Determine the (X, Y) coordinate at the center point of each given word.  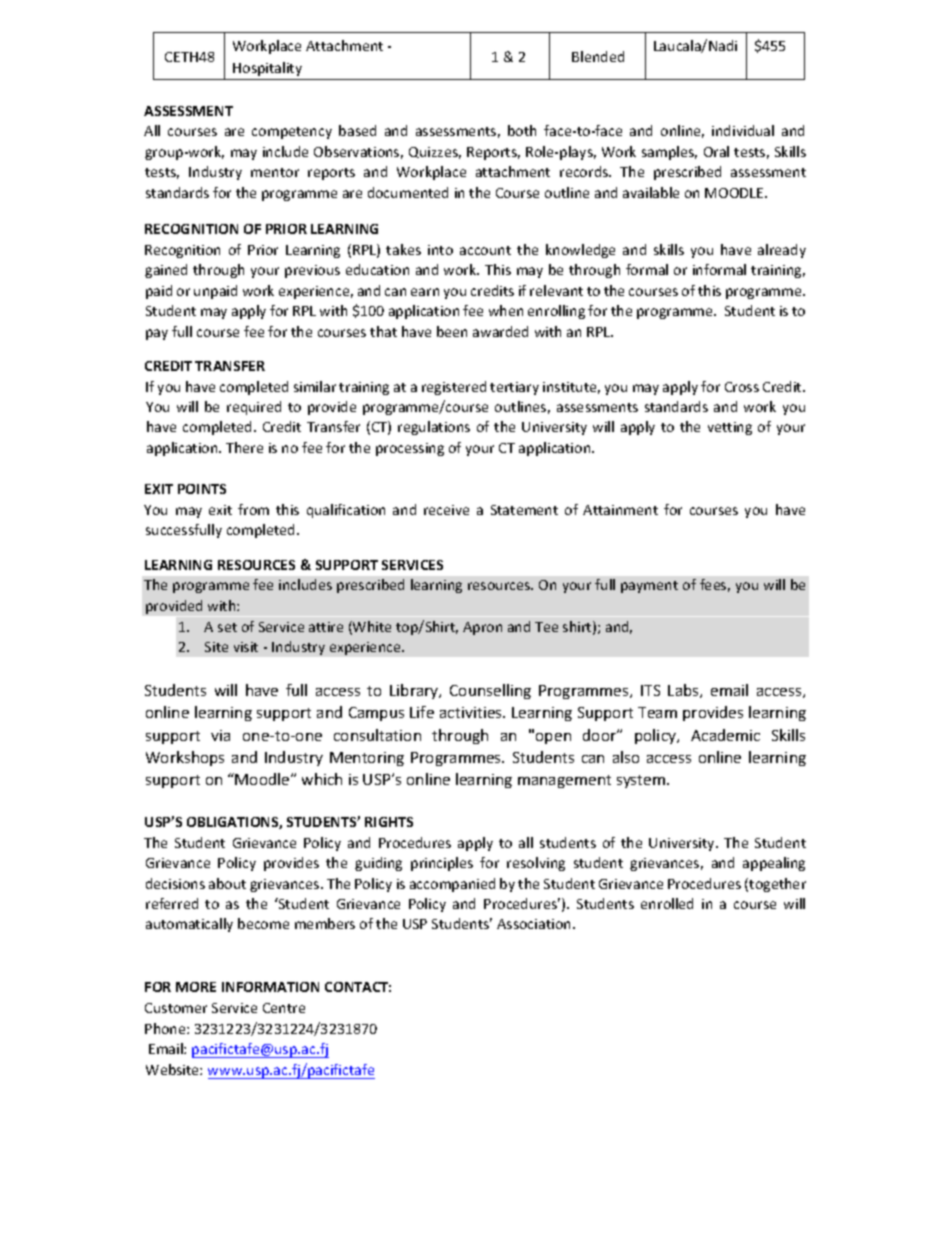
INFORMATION (270, 987)
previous (312, 271)
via (220, 735)
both (522, 130)
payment (649, 587)
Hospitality (267, 69)
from (253, 509)
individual (743, 130)
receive (446, 510)
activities (472, 712)
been (452, 331)
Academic (725, 735)
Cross (742, 387)
